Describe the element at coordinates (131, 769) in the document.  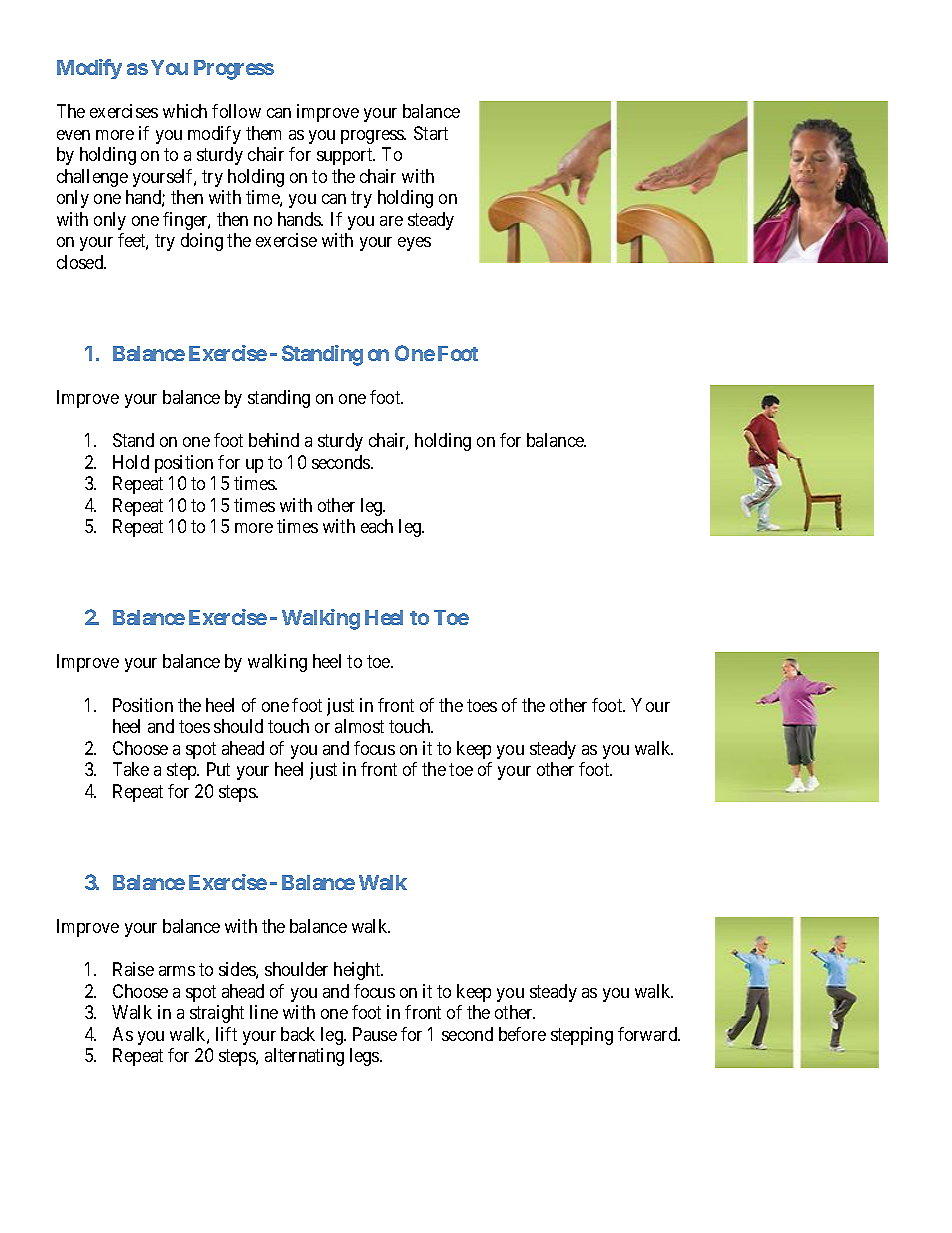
I see `Take` at that location.
